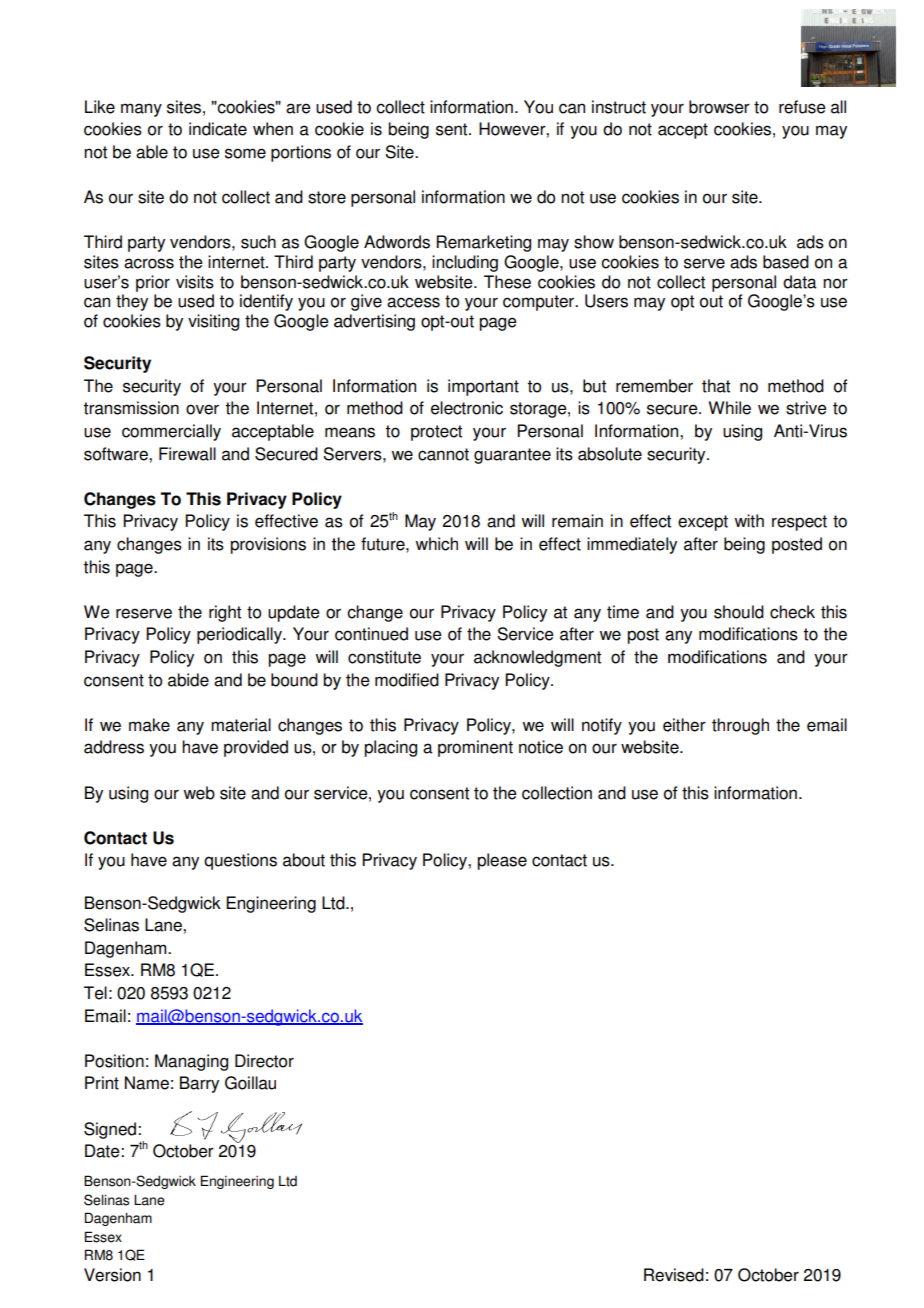 This screenshot has height=1308, width=924. I want to click on Director, so click(264, 1061).
